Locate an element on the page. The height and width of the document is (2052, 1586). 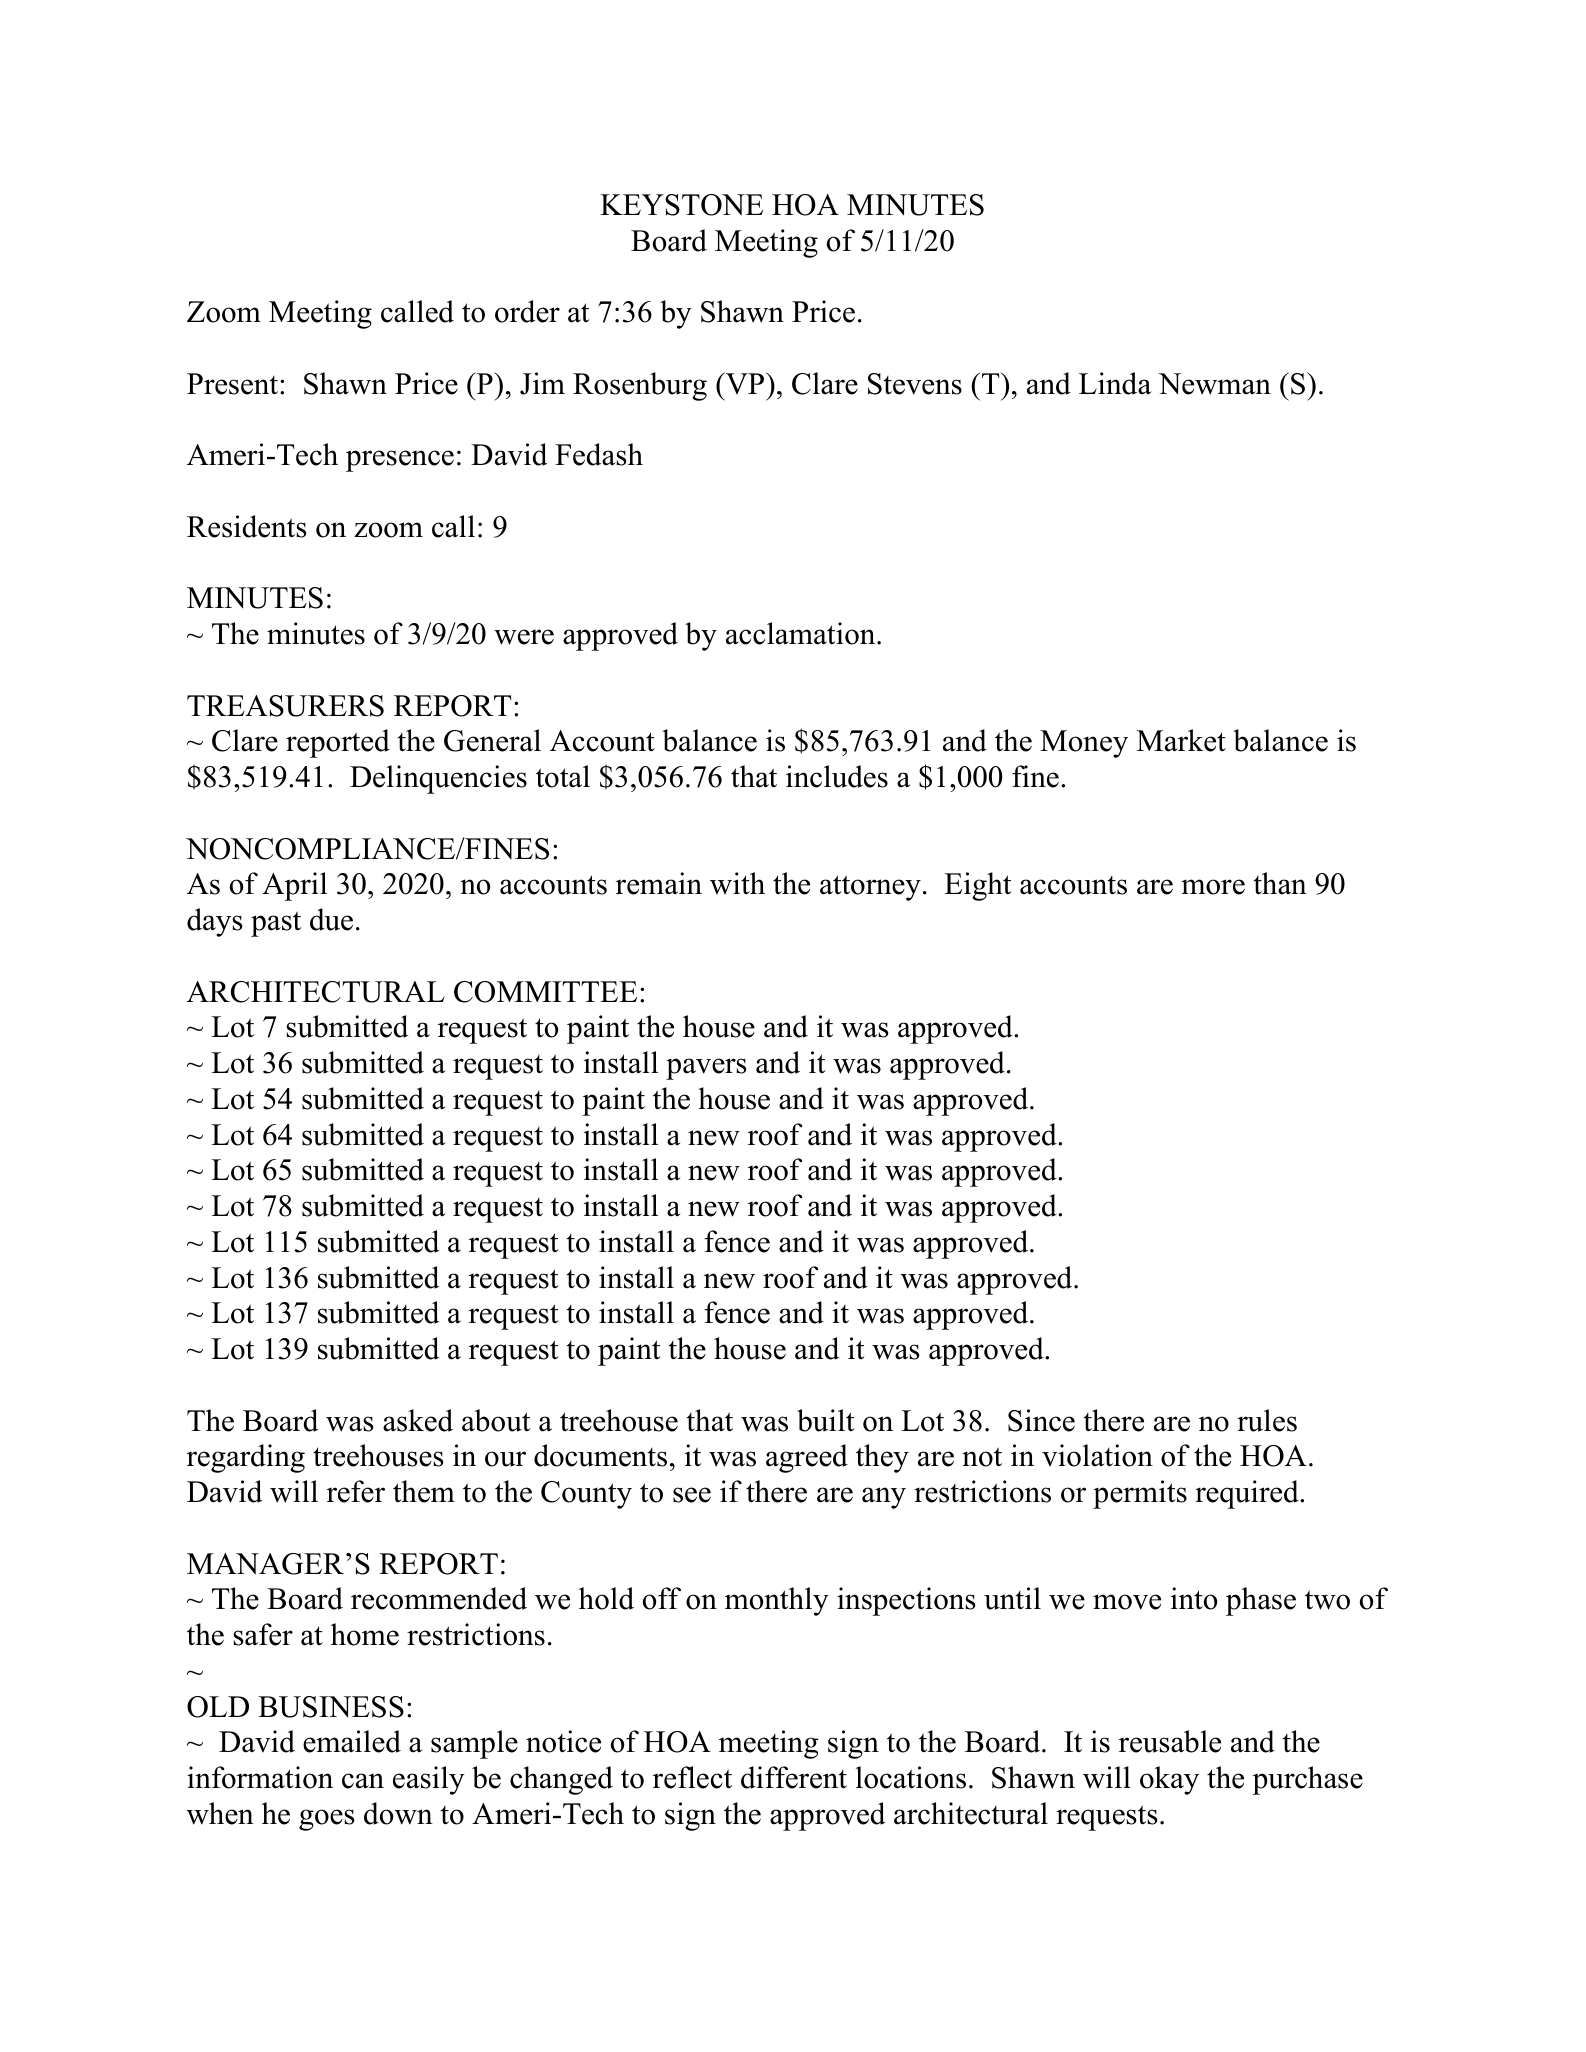
can is located at coordinates (363, 1781).
